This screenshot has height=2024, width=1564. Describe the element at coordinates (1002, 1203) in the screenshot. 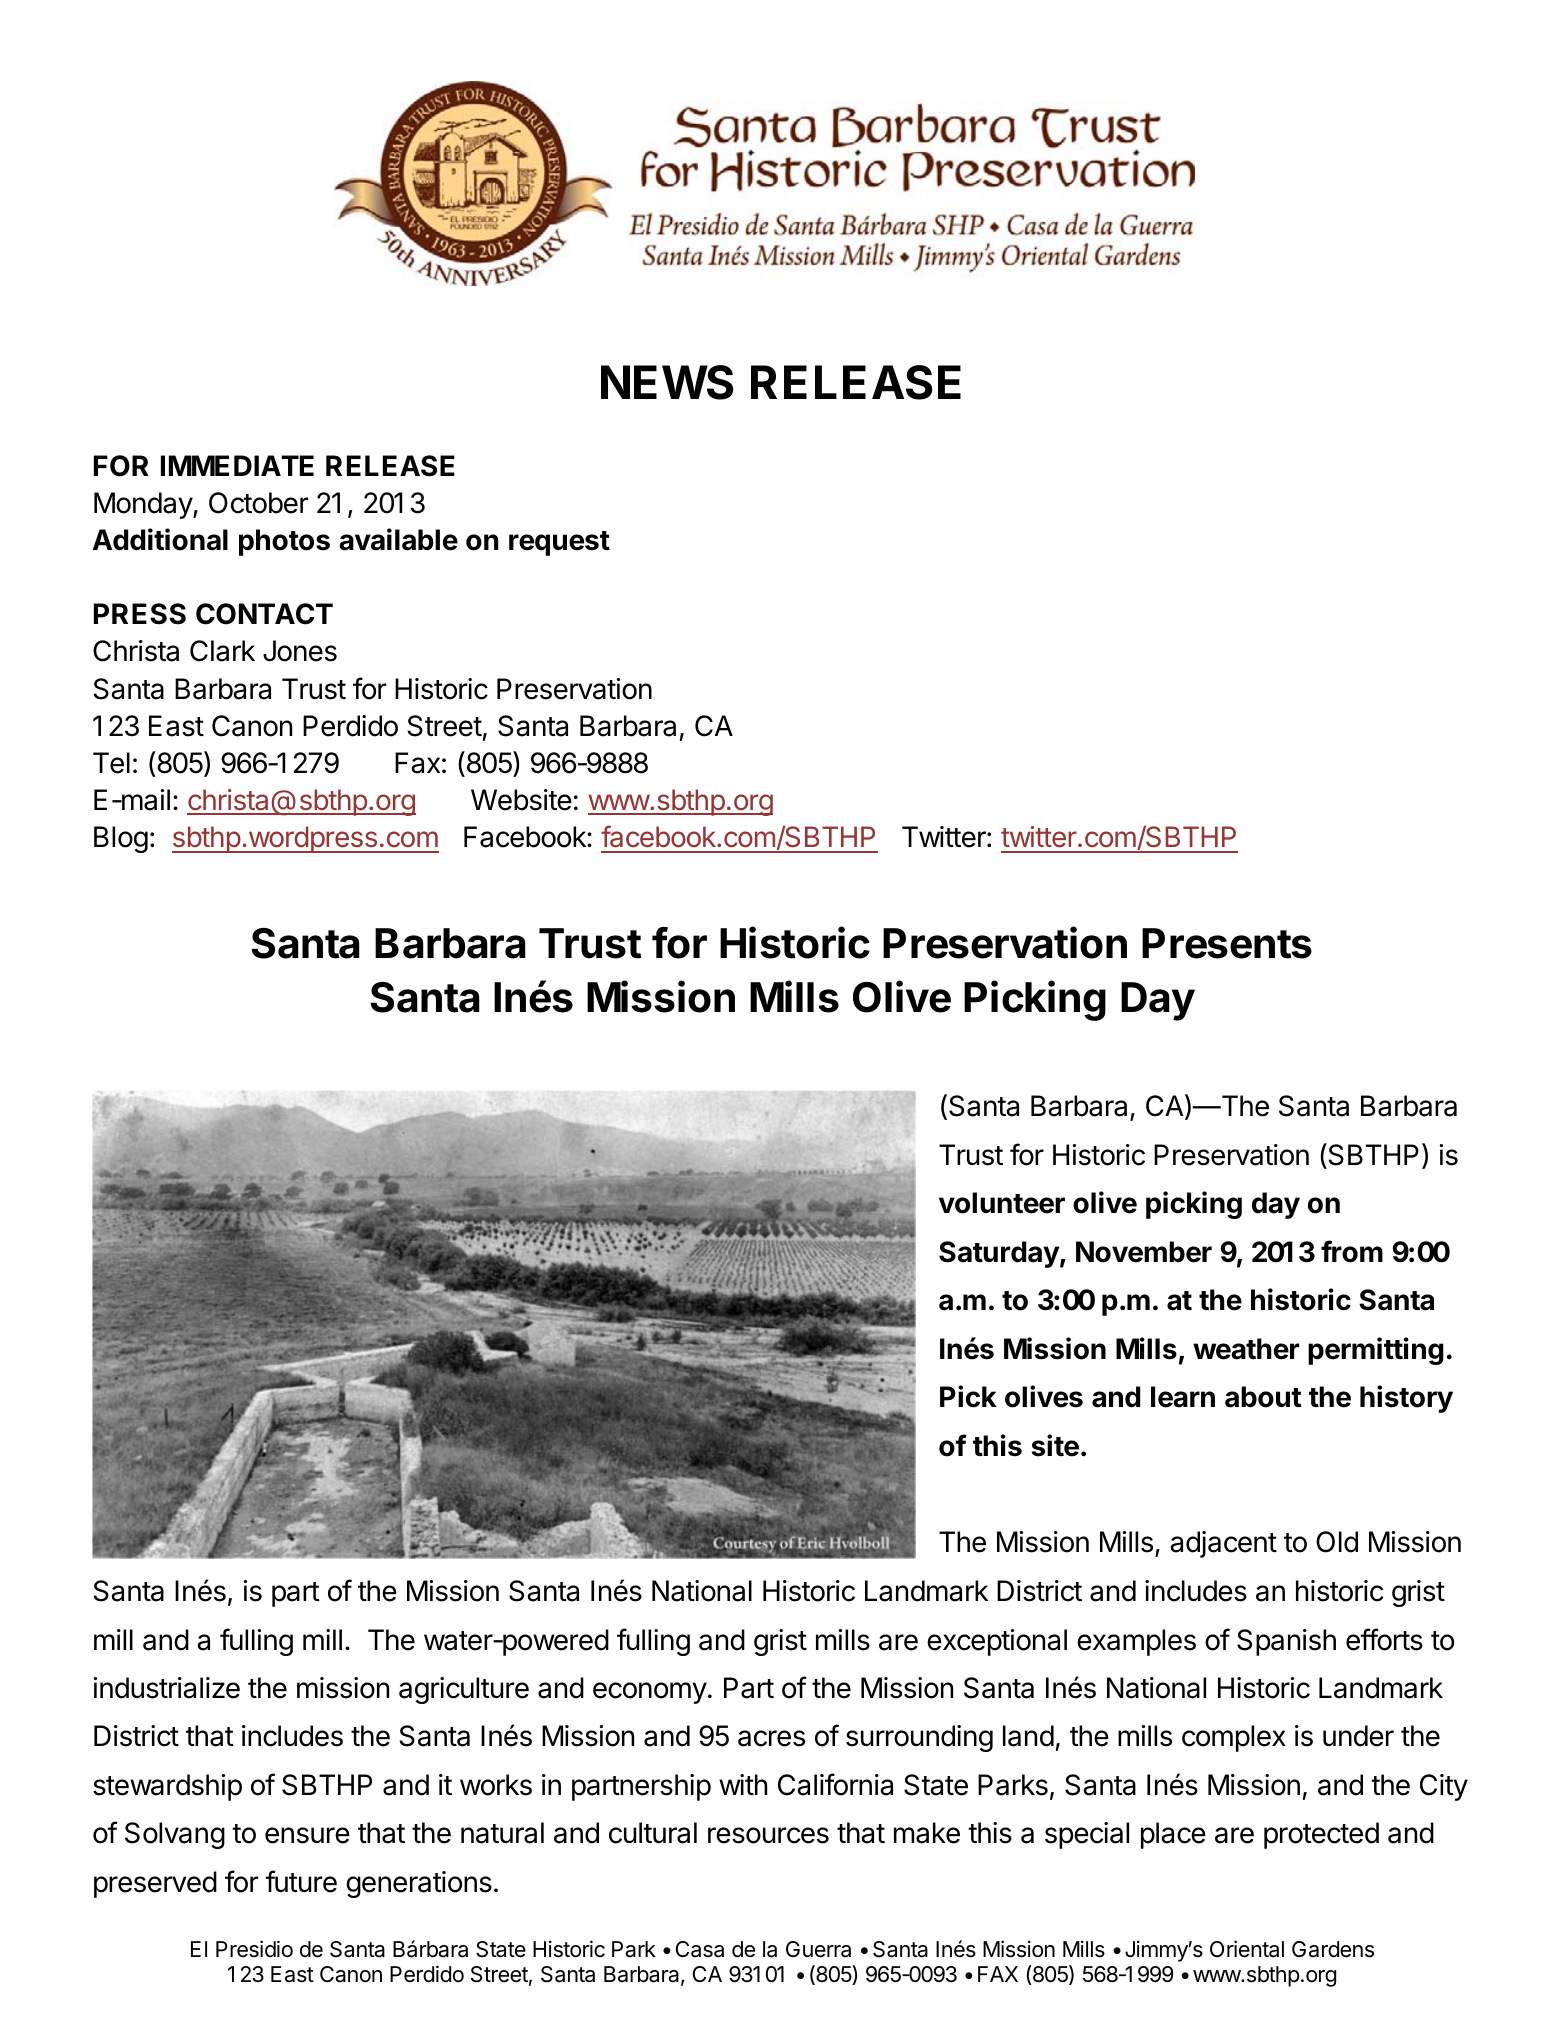

I see `volunteer` at that location.
